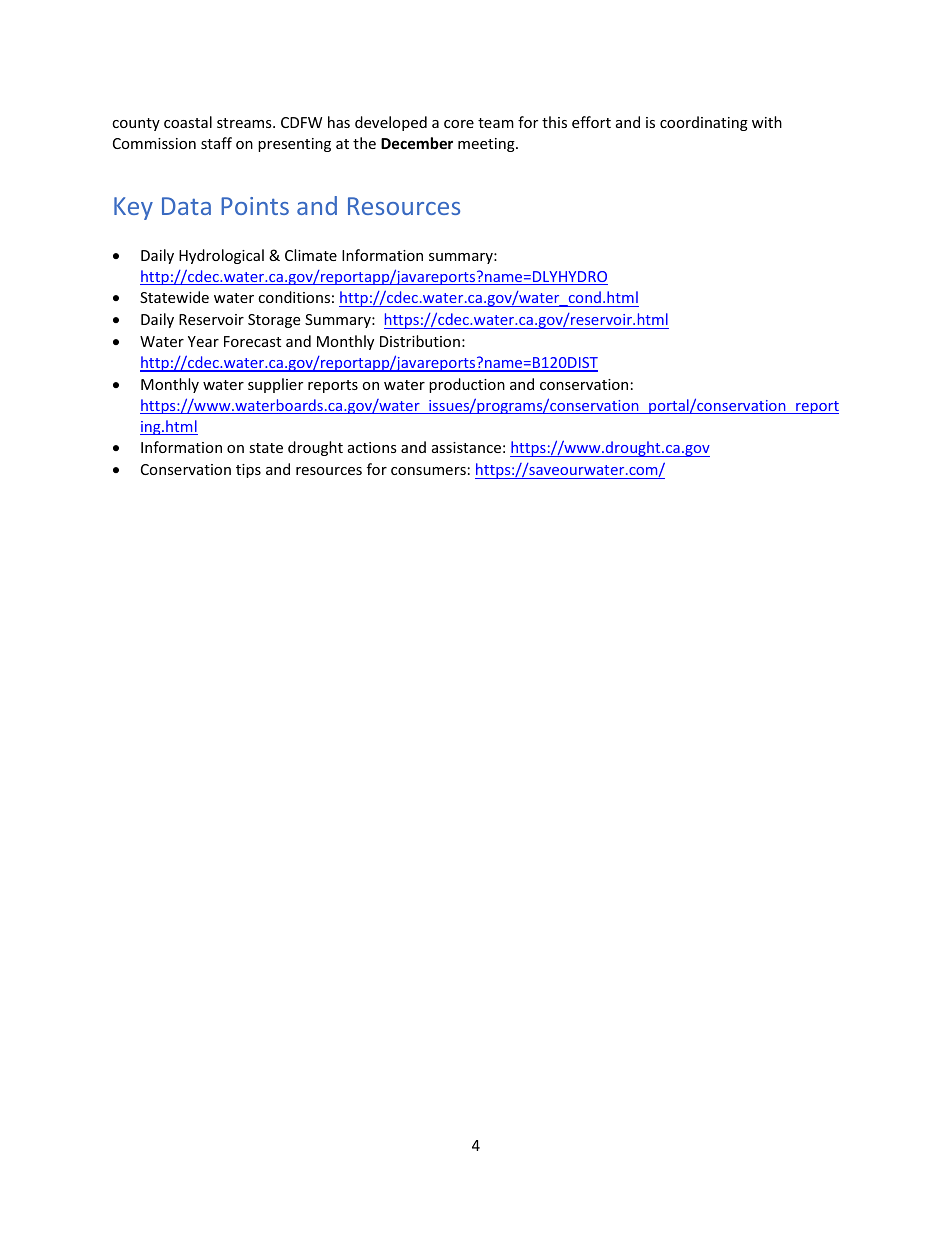 Image resolution: width=952 pixels, height=1233 pixels. Describe the element at coordinates (428, 471) in the page. I see `consumers` at that location.
